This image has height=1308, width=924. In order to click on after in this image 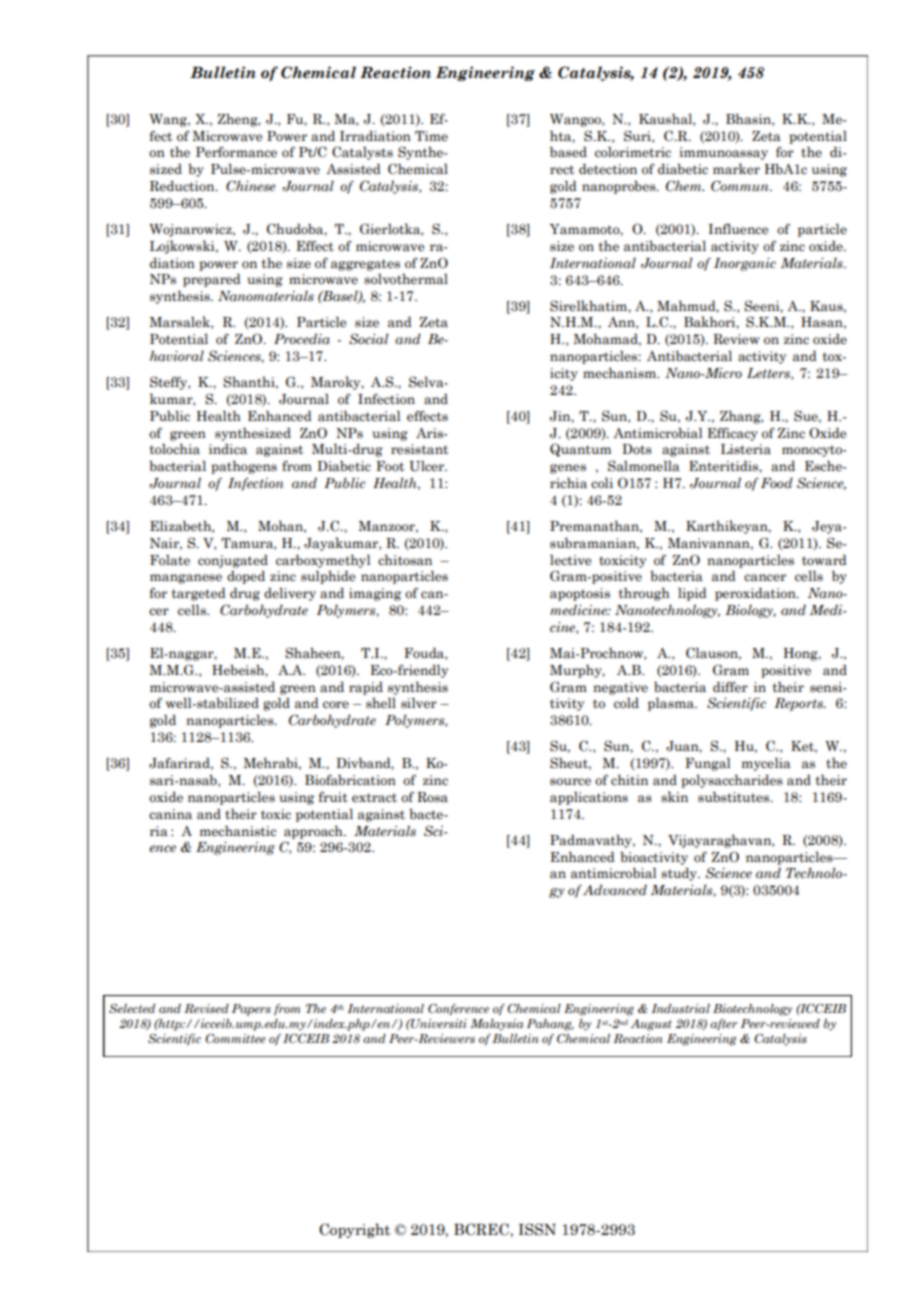, I will do `click(723, 1024)`.
